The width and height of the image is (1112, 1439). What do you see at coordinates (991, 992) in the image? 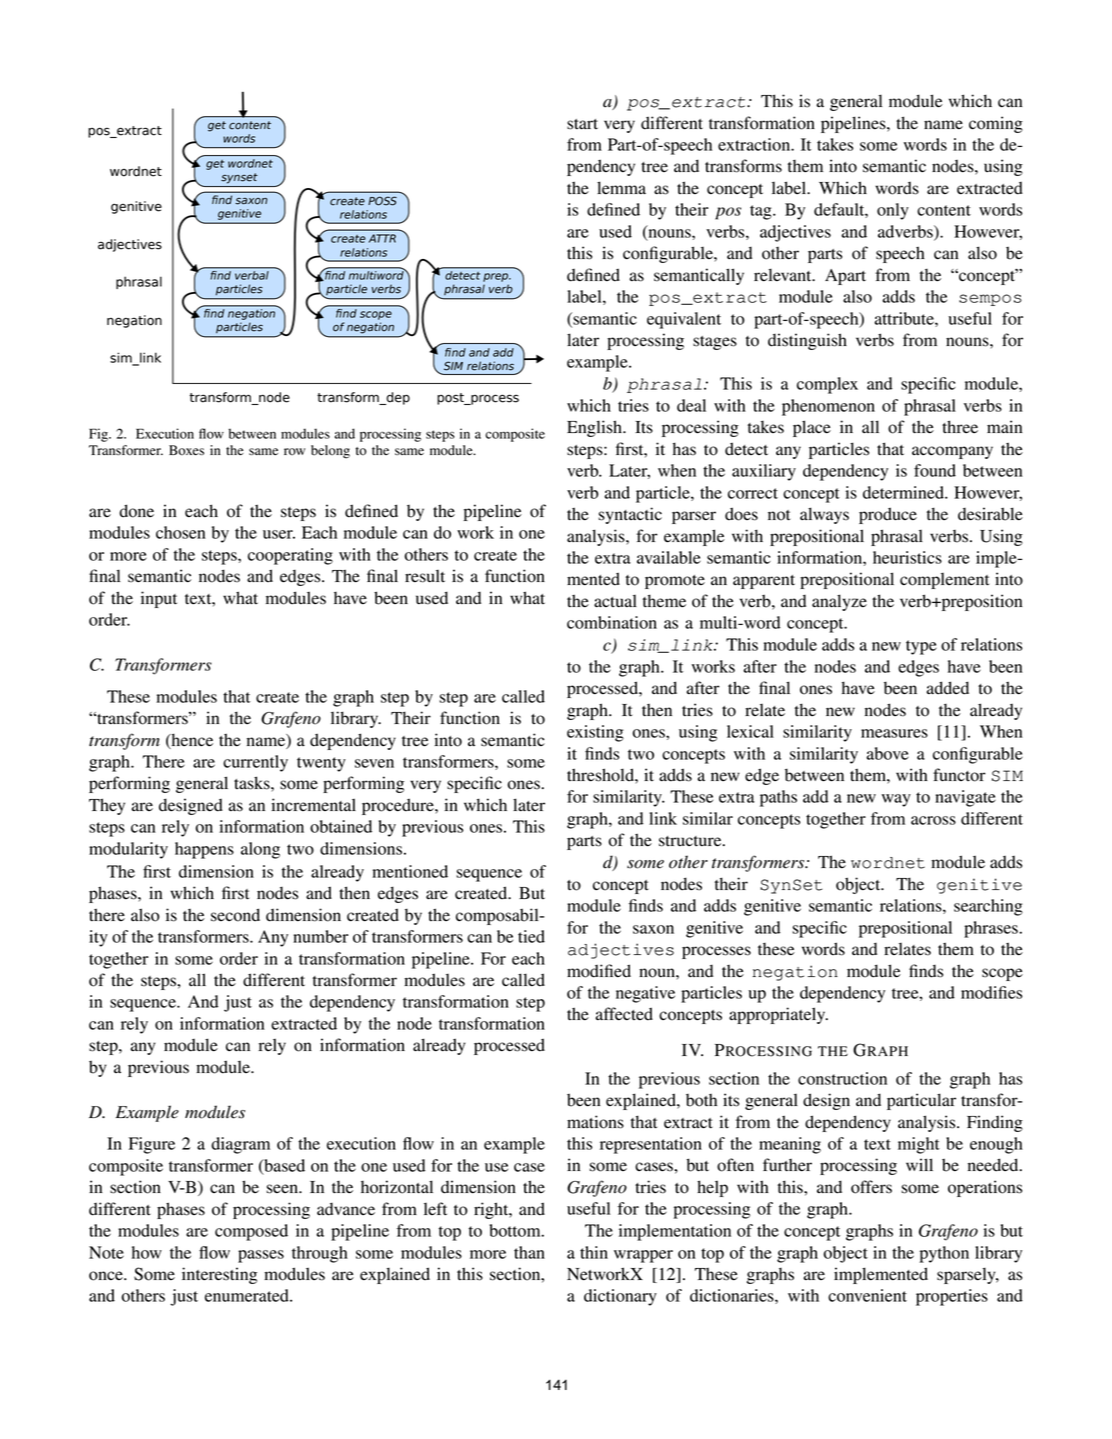
I see `modifies` at bounding box center [991, 992].
